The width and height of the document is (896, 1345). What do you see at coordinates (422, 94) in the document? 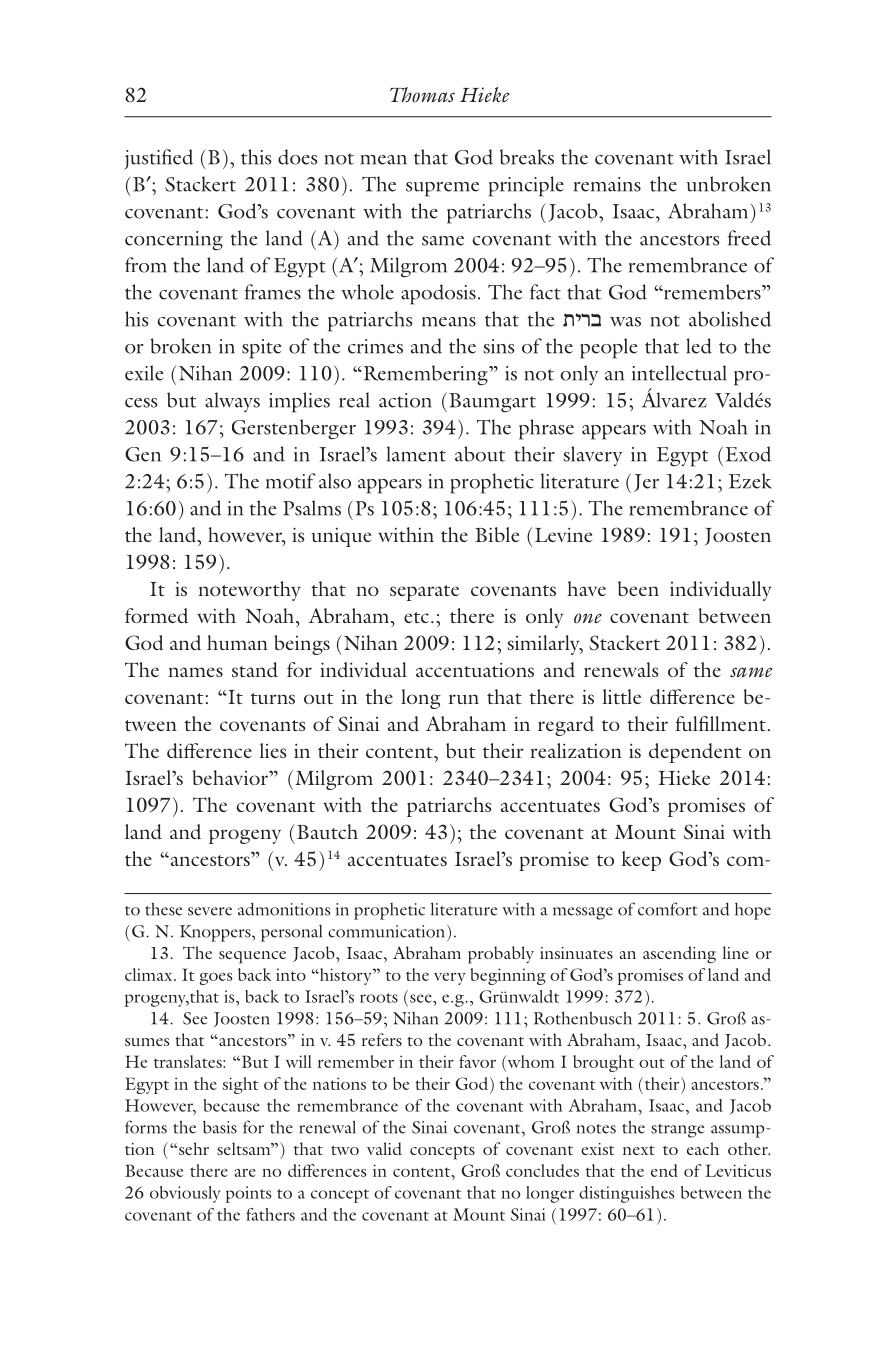
I see `Thomas` at bounding box center [422, 94].
